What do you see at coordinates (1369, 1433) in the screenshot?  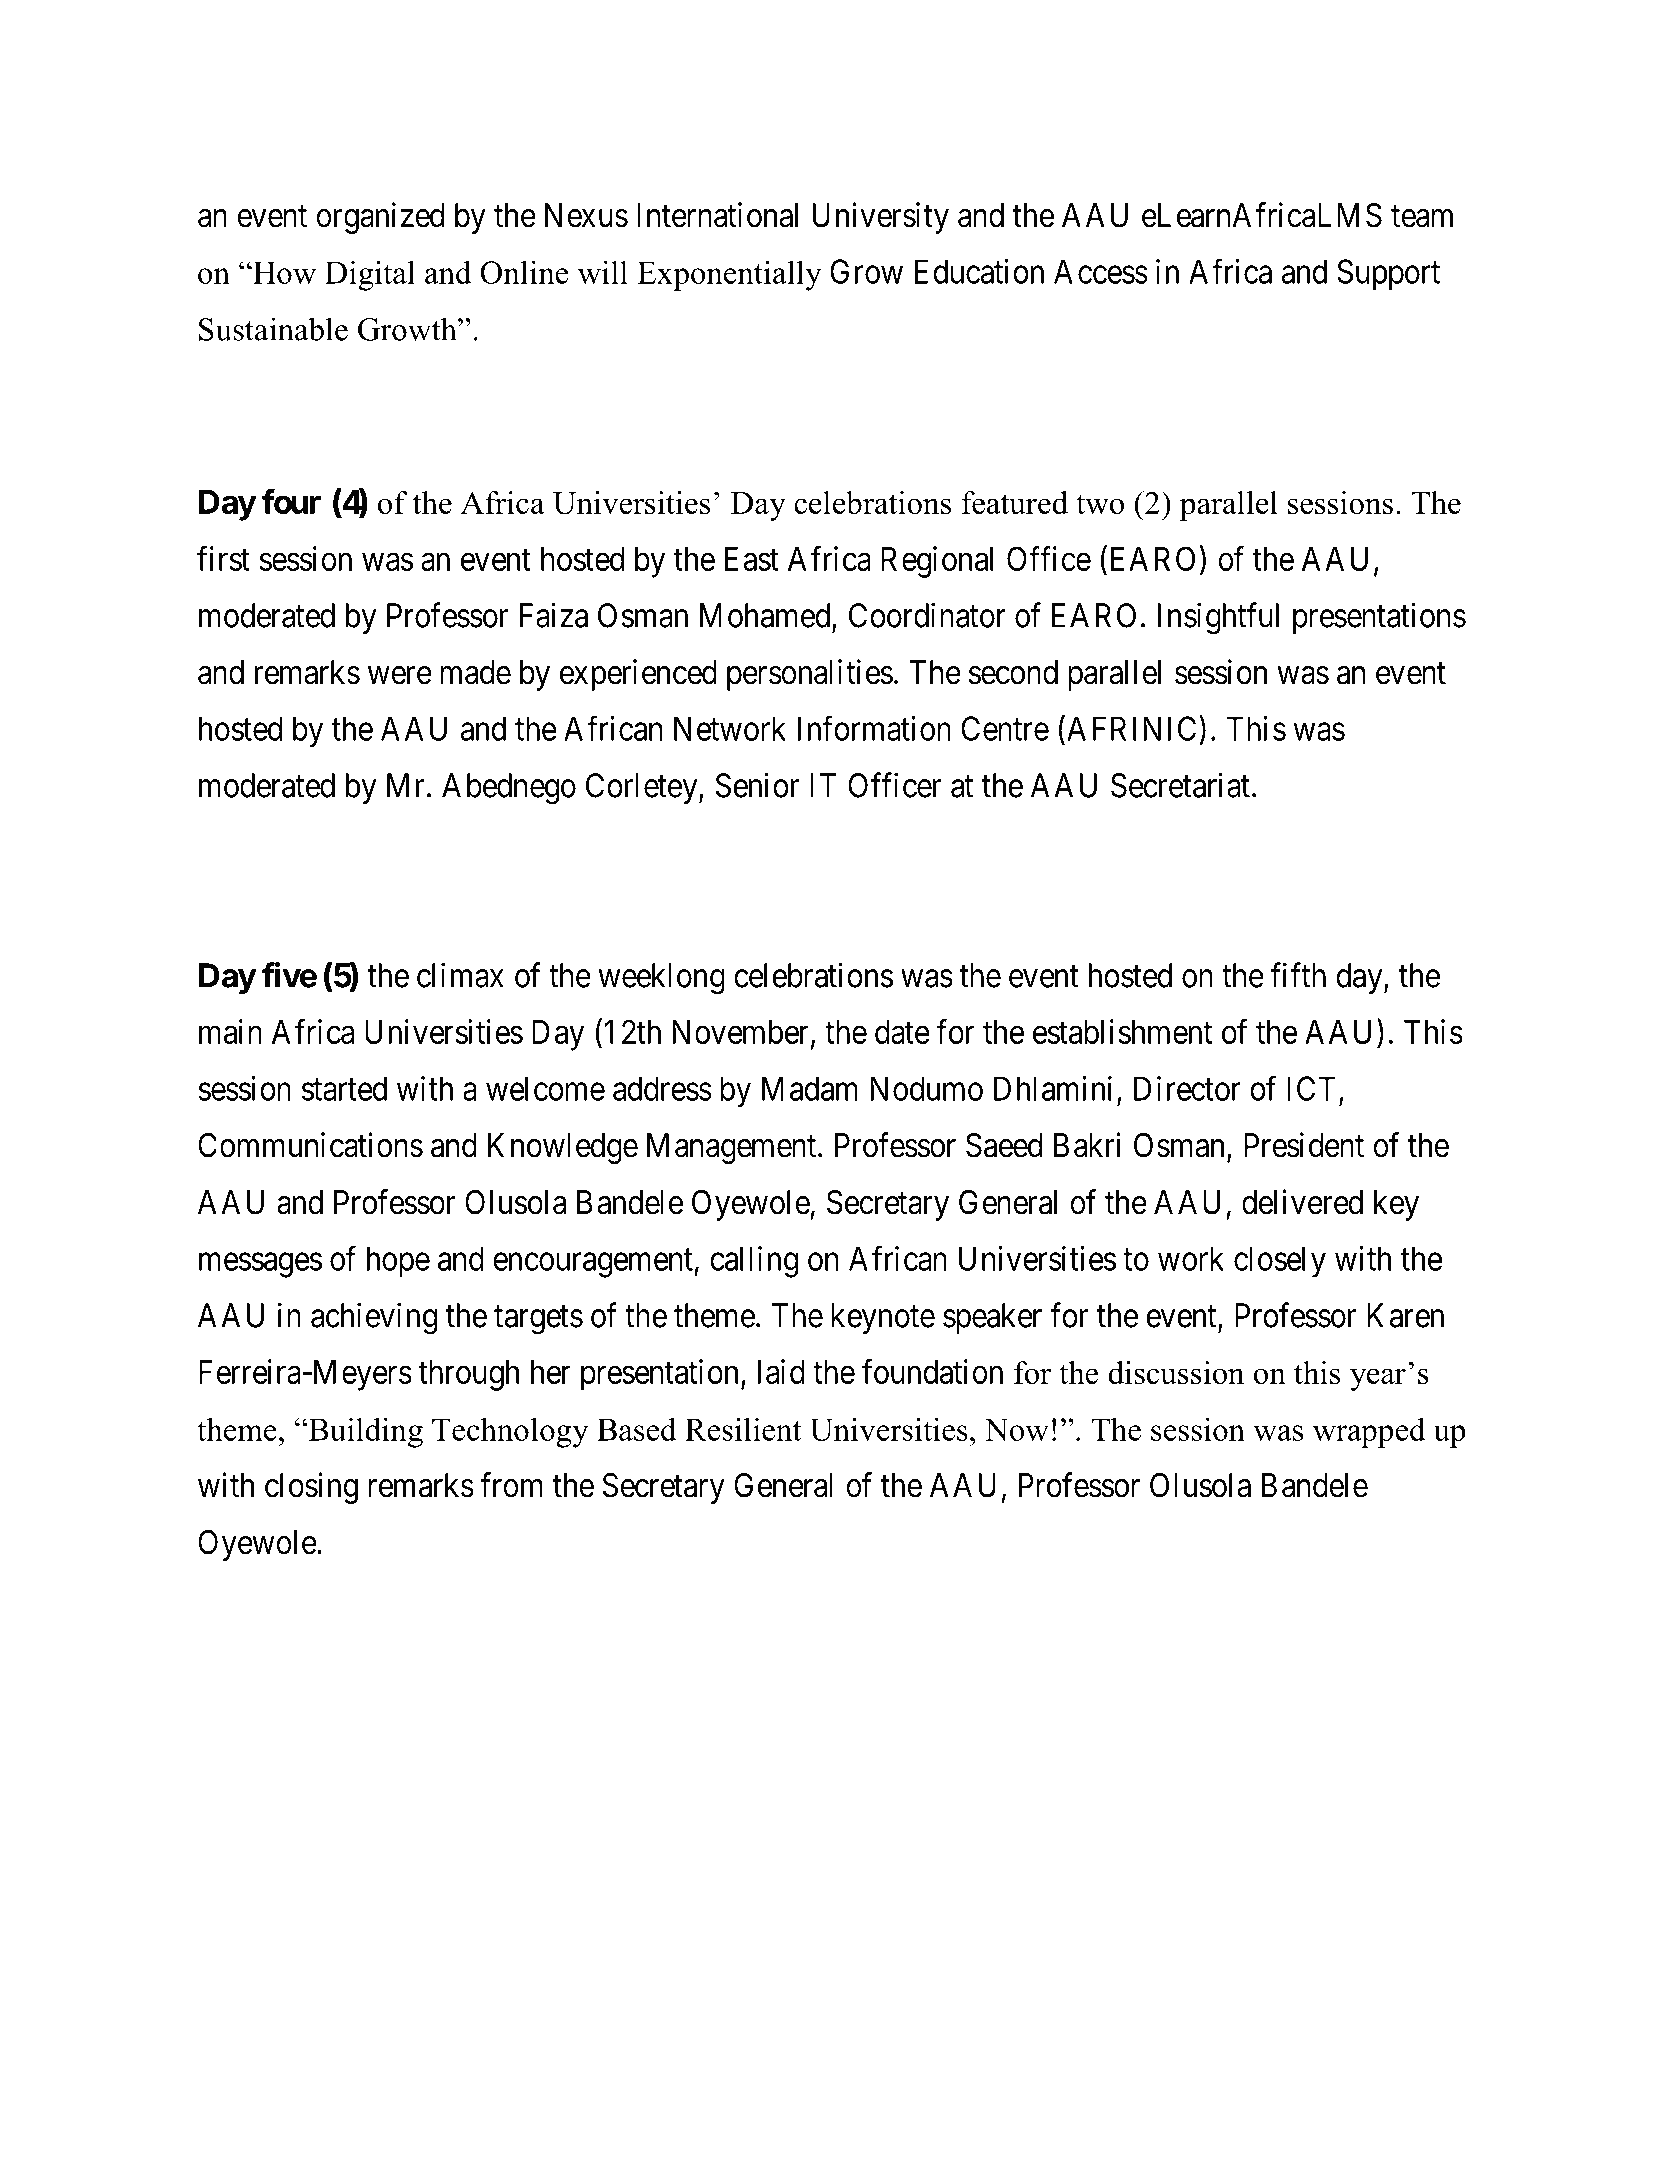 I see `wrapped` at bounding box center [1369, 1433].
